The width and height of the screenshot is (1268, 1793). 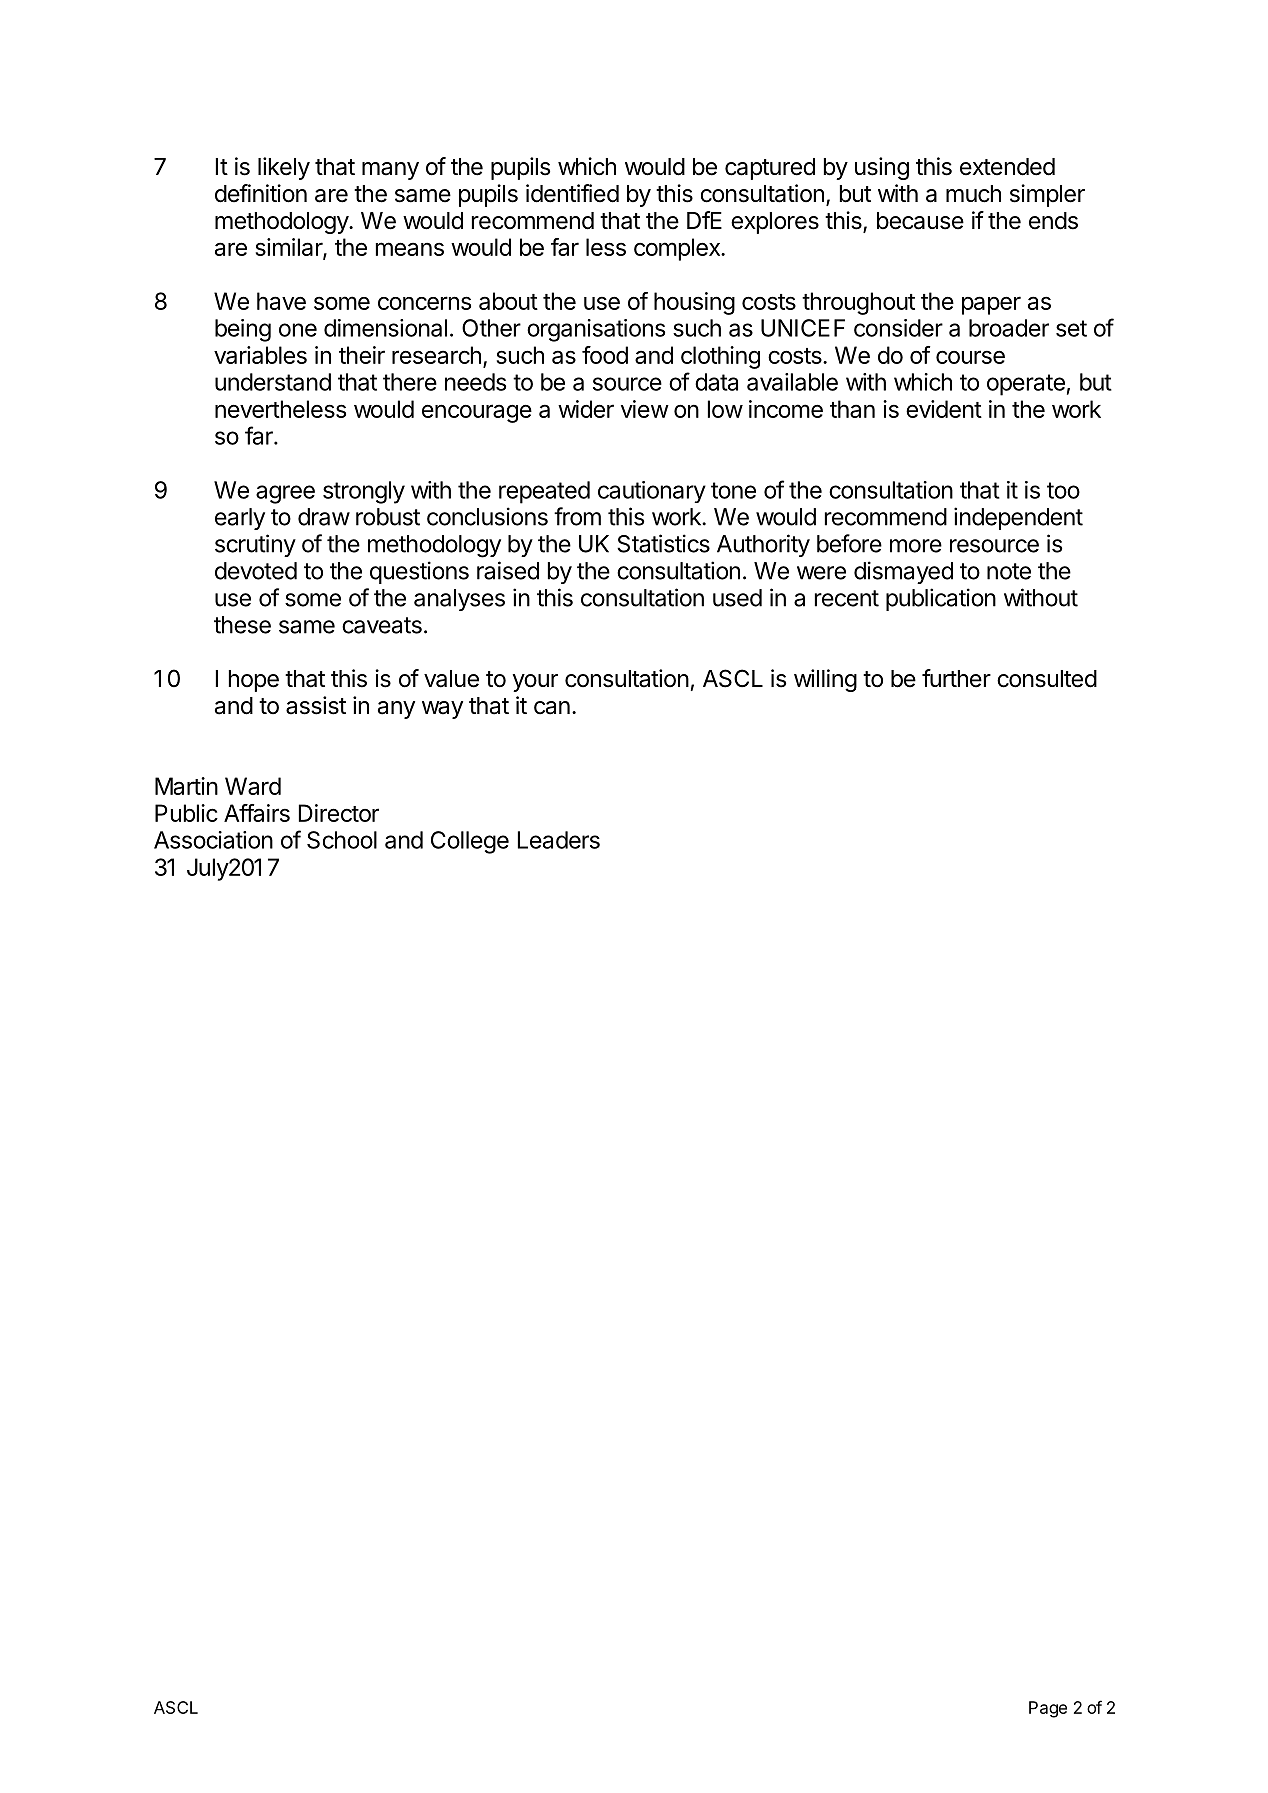 I want to click on Director, so click(x=339, y=813).
